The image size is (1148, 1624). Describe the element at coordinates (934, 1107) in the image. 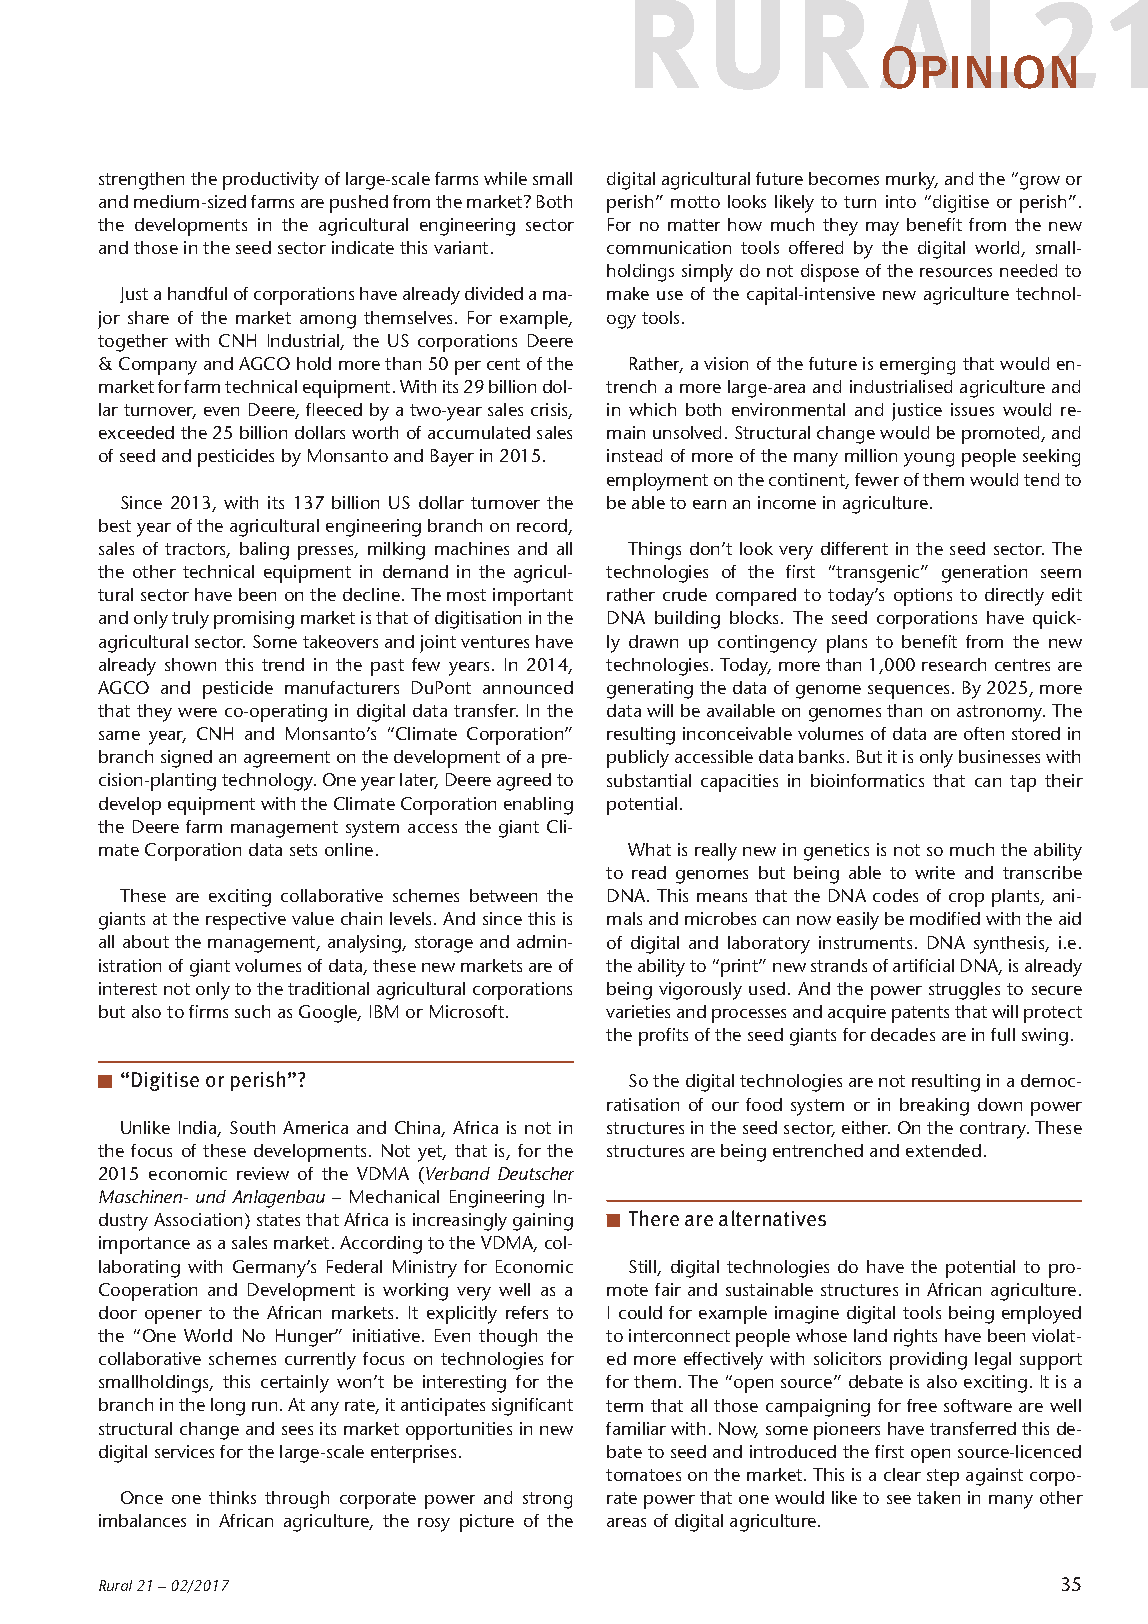

I see `breaking` at that location.
